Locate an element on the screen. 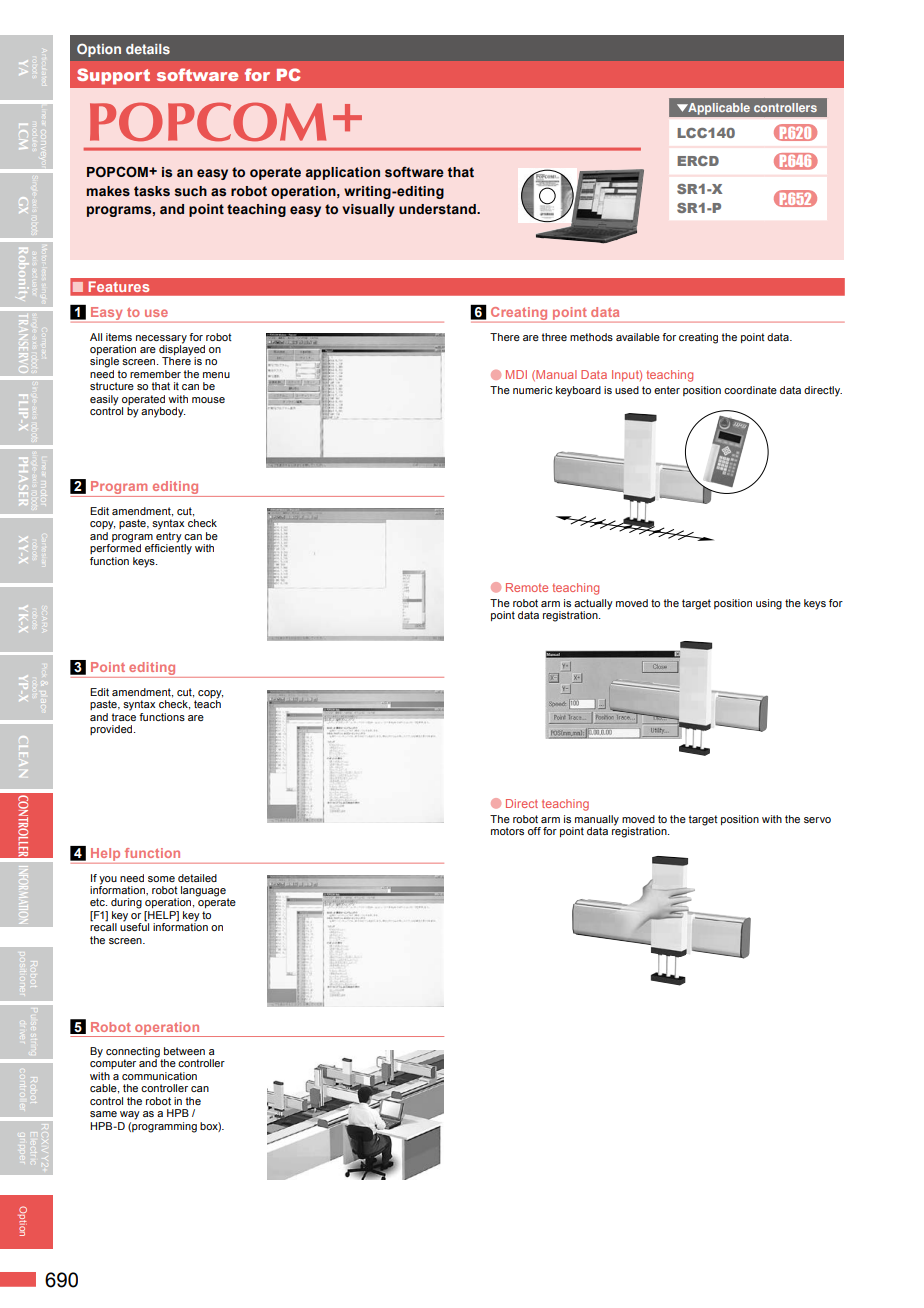 Image resolution: width=924 pixels, height=1308 pixels. communication is located at coordinates (159, 1076).
